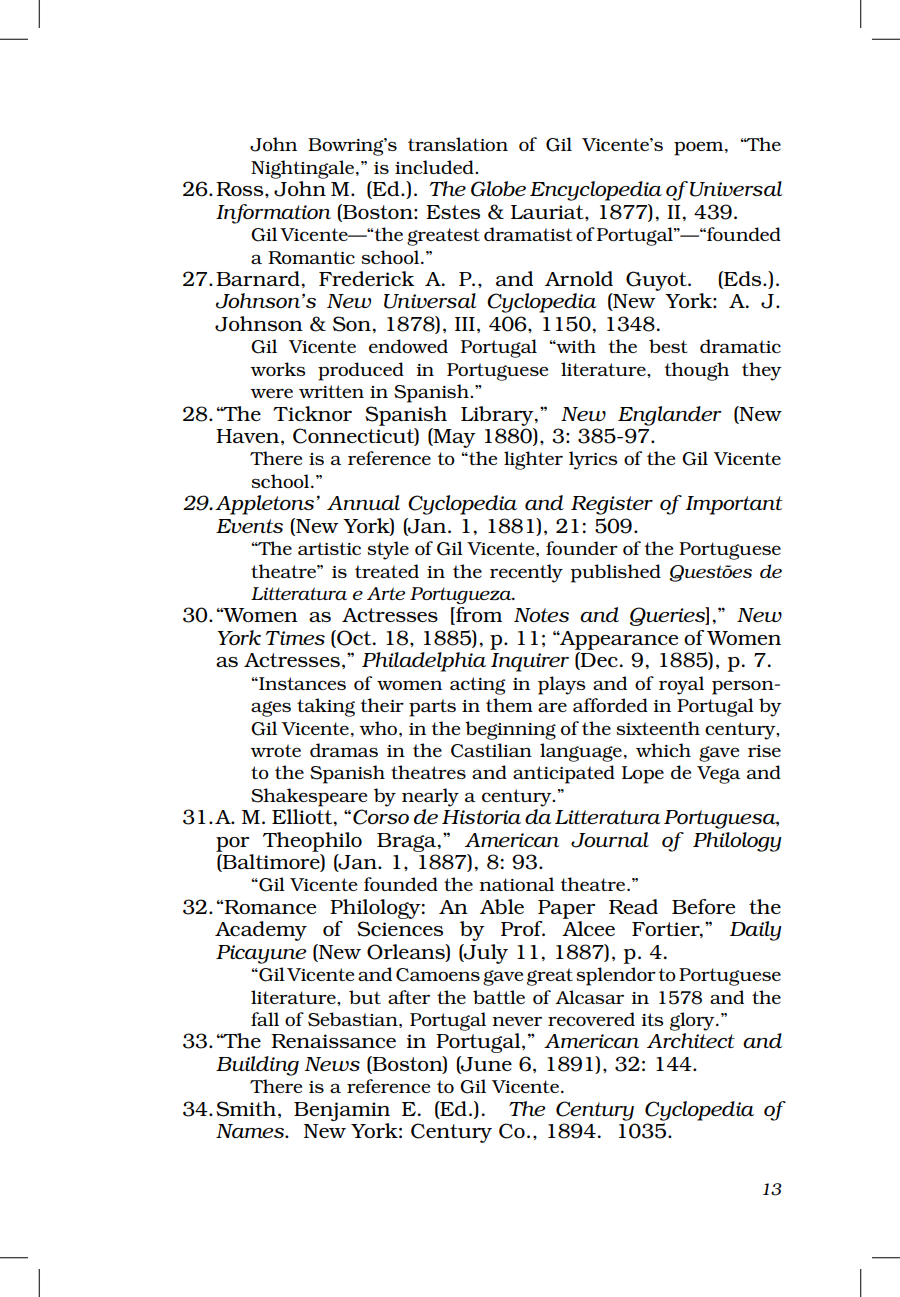 The height and width of the document is (1297, 900). Describe the element at coordinates (498, 189) in the document. I see `Globe` at that location.
